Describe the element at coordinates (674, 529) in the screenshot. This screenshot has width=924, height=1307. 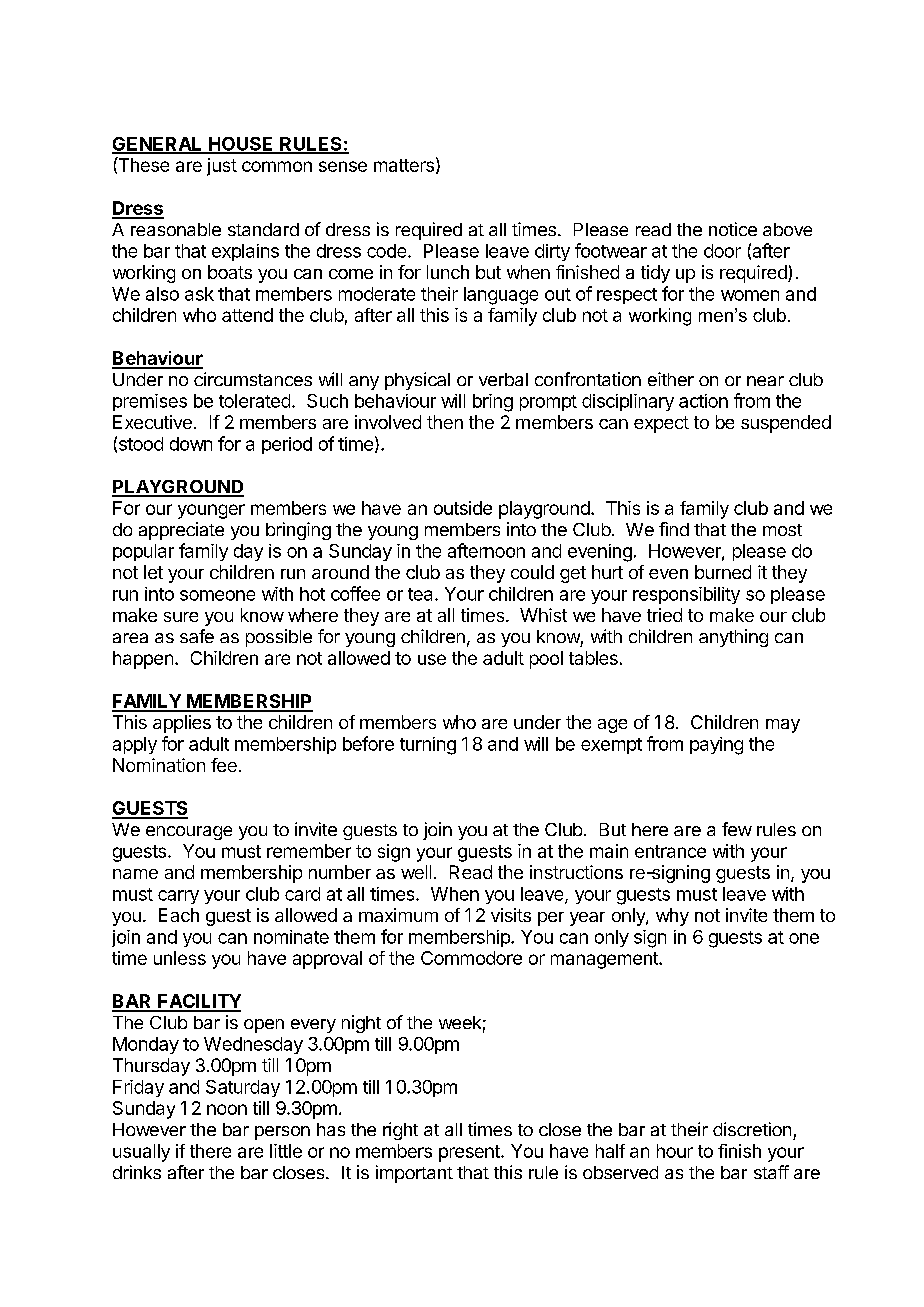
I see `find` at that location.
